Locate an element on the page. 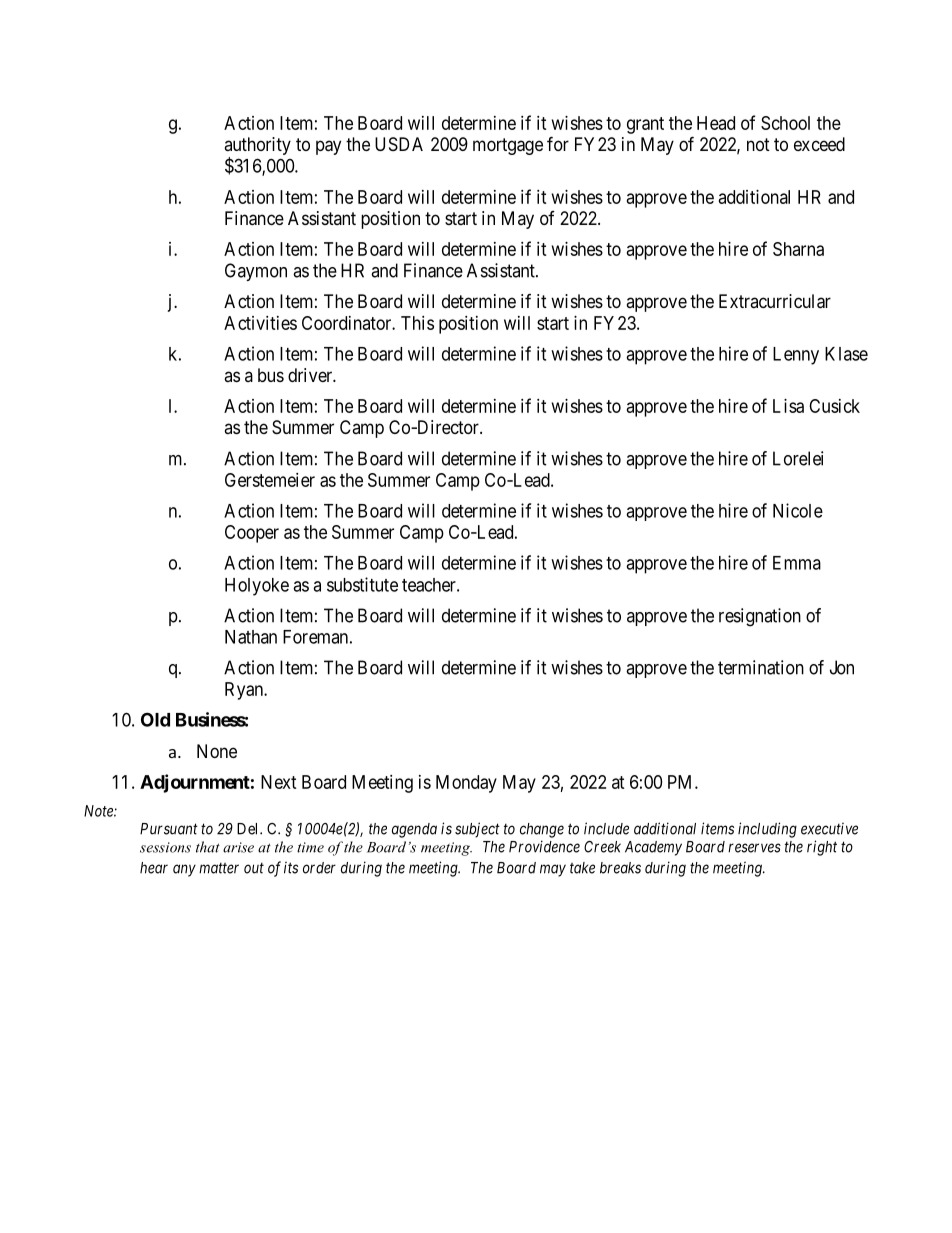  School is located at coordinates (785, 123).
